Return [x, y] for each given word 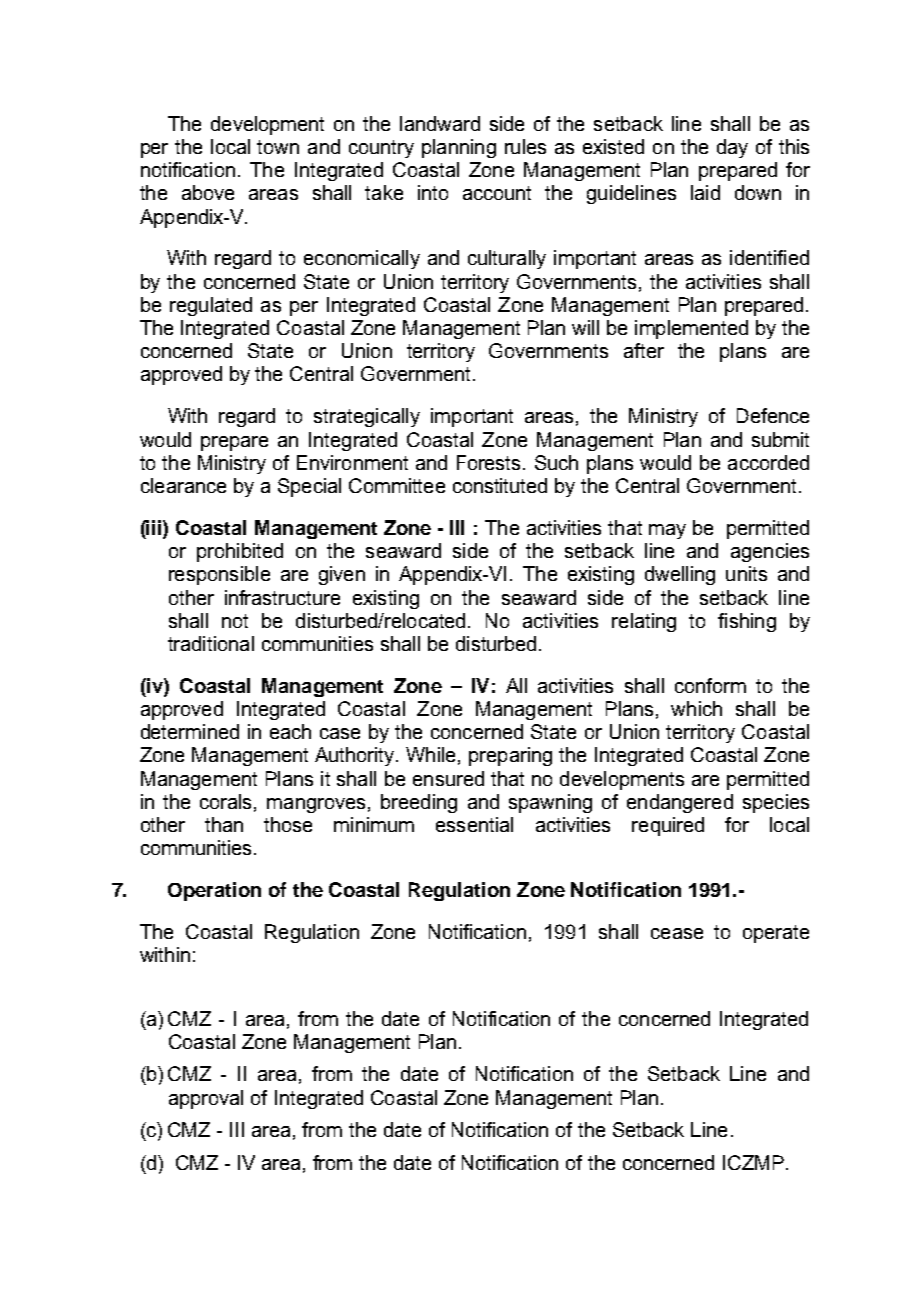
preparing [510, 756]
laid [705, 192]
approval [206, 1099]
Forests [490, 462]
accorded [768, 462]
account [497, 193]
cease [677, 933]
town [278, 147]
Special [309, 487]
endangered [680, 803]
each [290, 731]
